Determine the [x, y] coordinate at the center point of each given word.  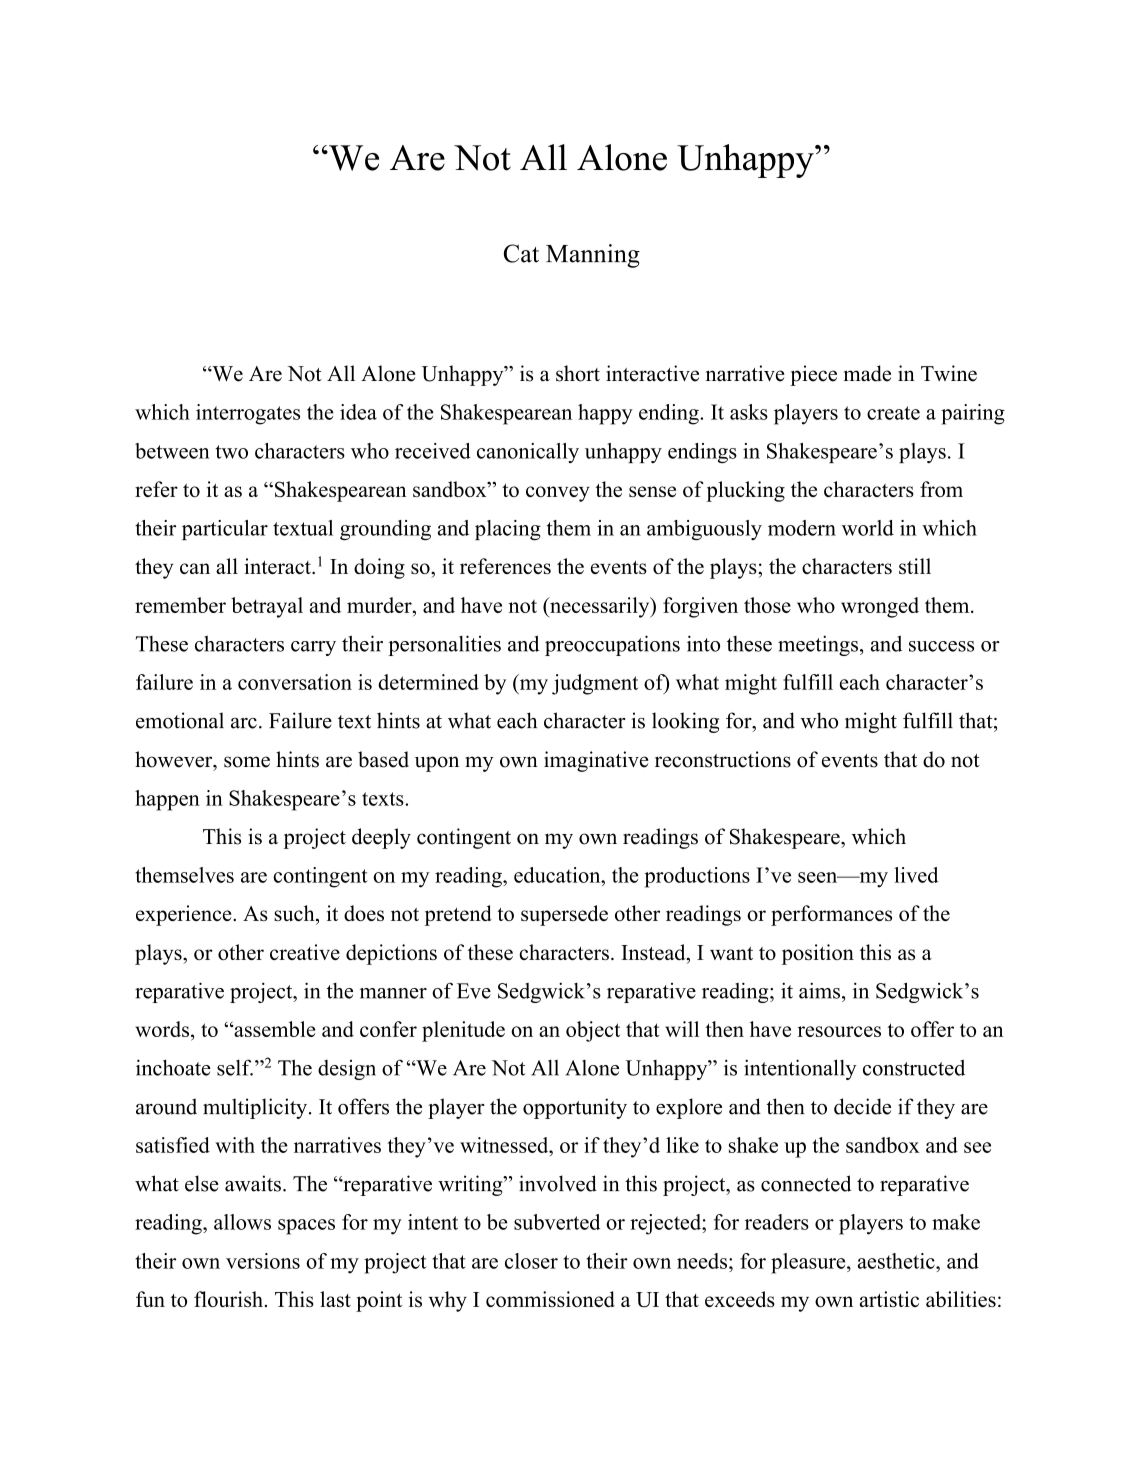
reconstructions [723, 759]
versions [263, 1261]
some [247, 762]
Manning [593, 256]
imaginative [596, 761]
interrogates [248, 414]
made [867, 373]
